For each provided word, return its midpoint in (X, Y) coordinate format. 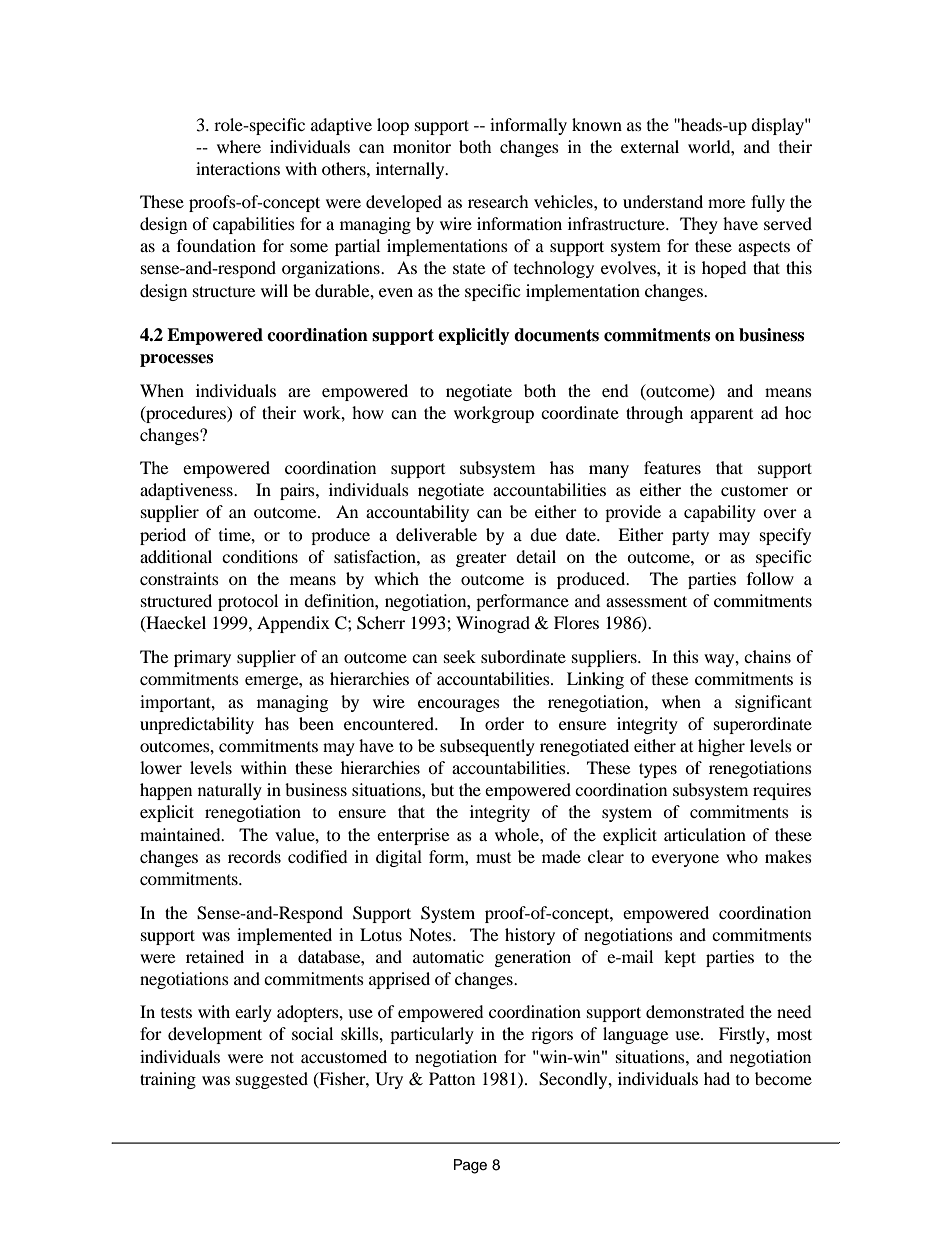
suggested (272, 1080)
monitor (422, 146)
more (726, 203)
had (717, 1078)
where (239, 146)
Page (470, 1166)
